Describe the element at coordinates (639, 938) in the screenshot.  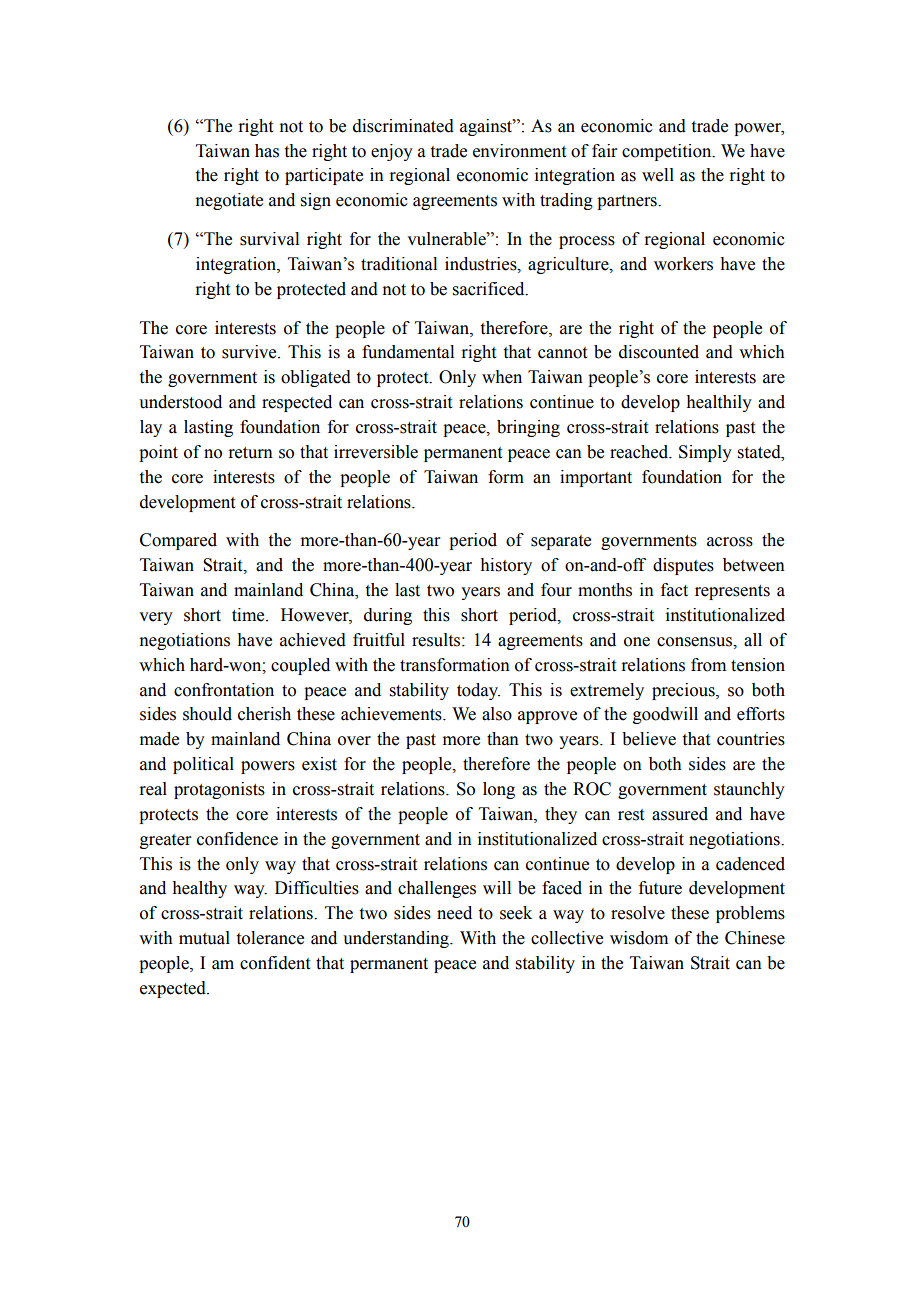
I see `wisdom` at that location.
